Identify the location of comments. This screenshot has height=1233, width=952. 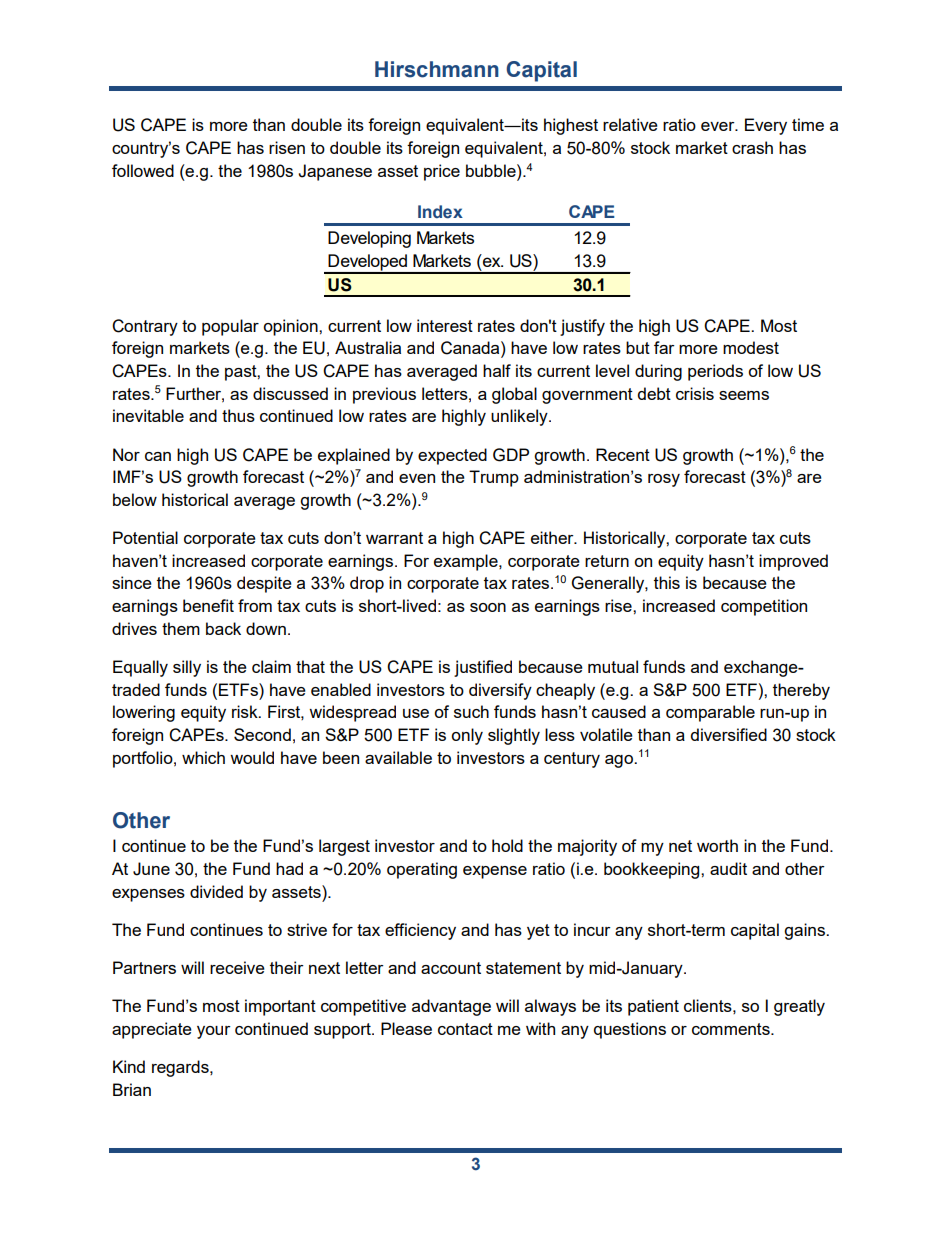
(732, 1029).
